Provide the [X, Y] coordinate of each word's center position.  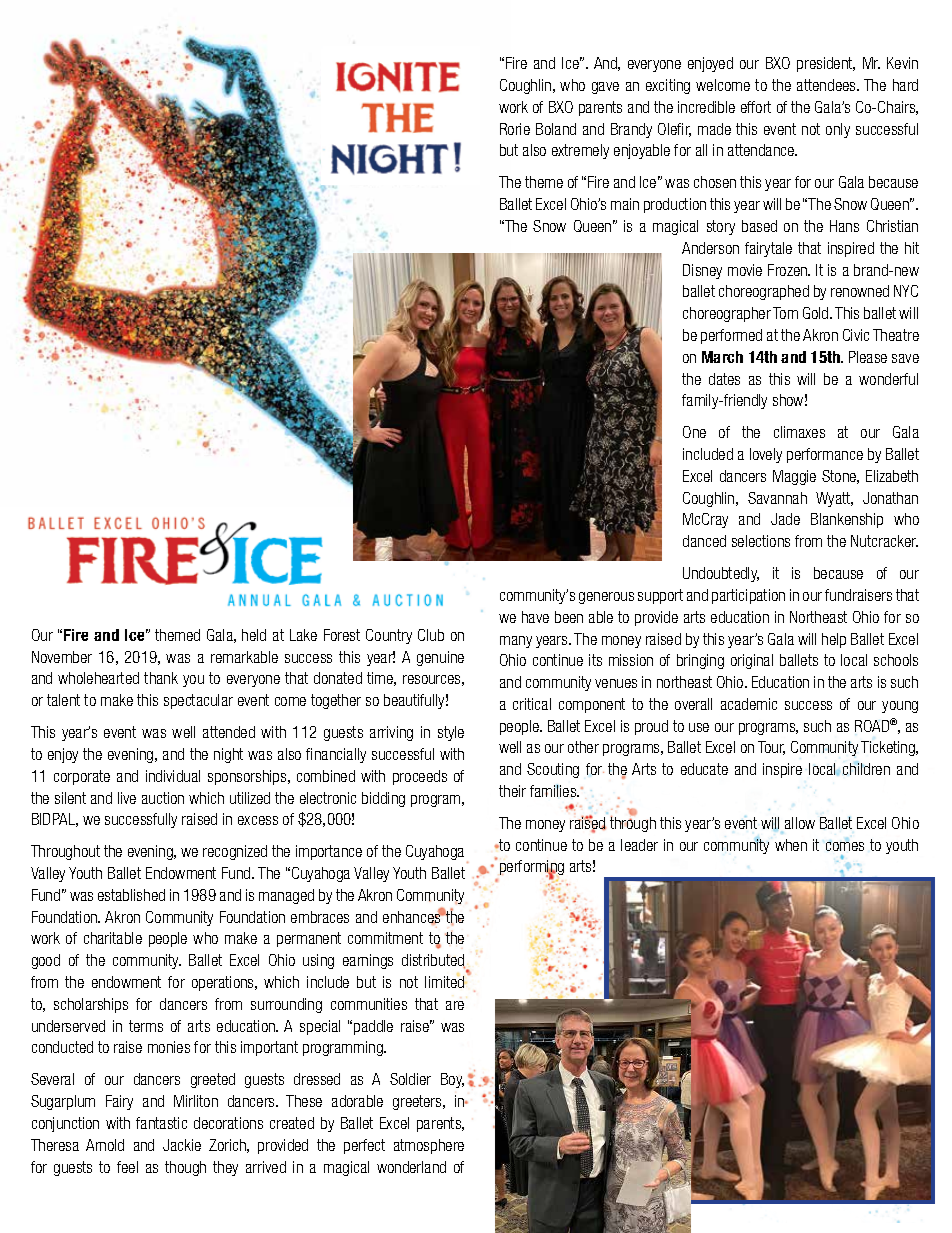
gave [605, 88]
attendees [827, 85]
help [834, 640]
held [254, 635]
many [516, 642]
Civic [856, 335]
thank [161, 678]
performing [532, 869]
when [791, 845]
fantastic [161, 1123]
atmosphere [429, 1146]
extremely [580, 151]
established [131, 895]
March [722, 357]
